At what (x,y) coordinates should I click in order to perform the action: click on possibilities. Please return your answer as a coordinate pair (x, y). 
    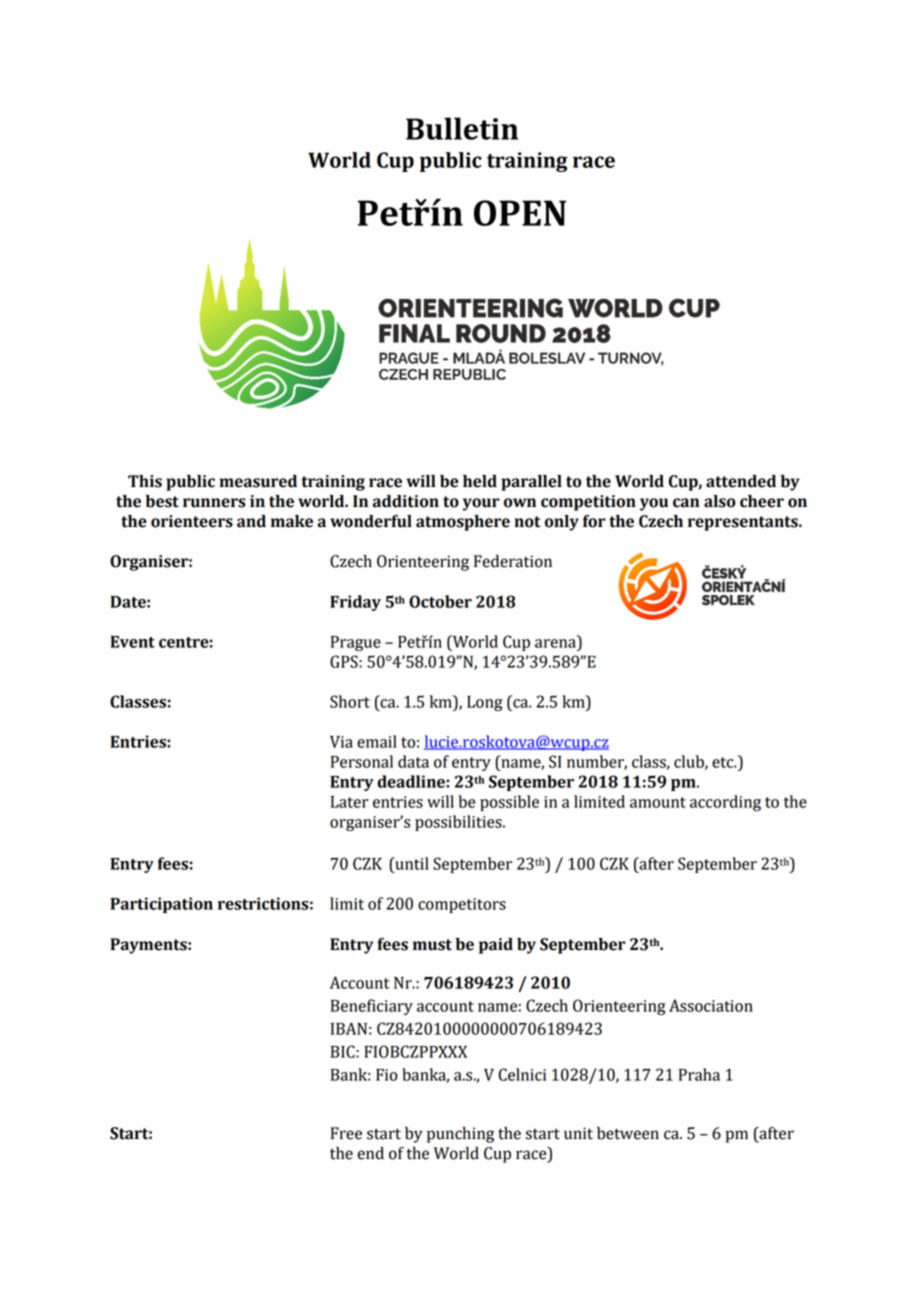
    Looking at the image, I should click on (459, 823).
